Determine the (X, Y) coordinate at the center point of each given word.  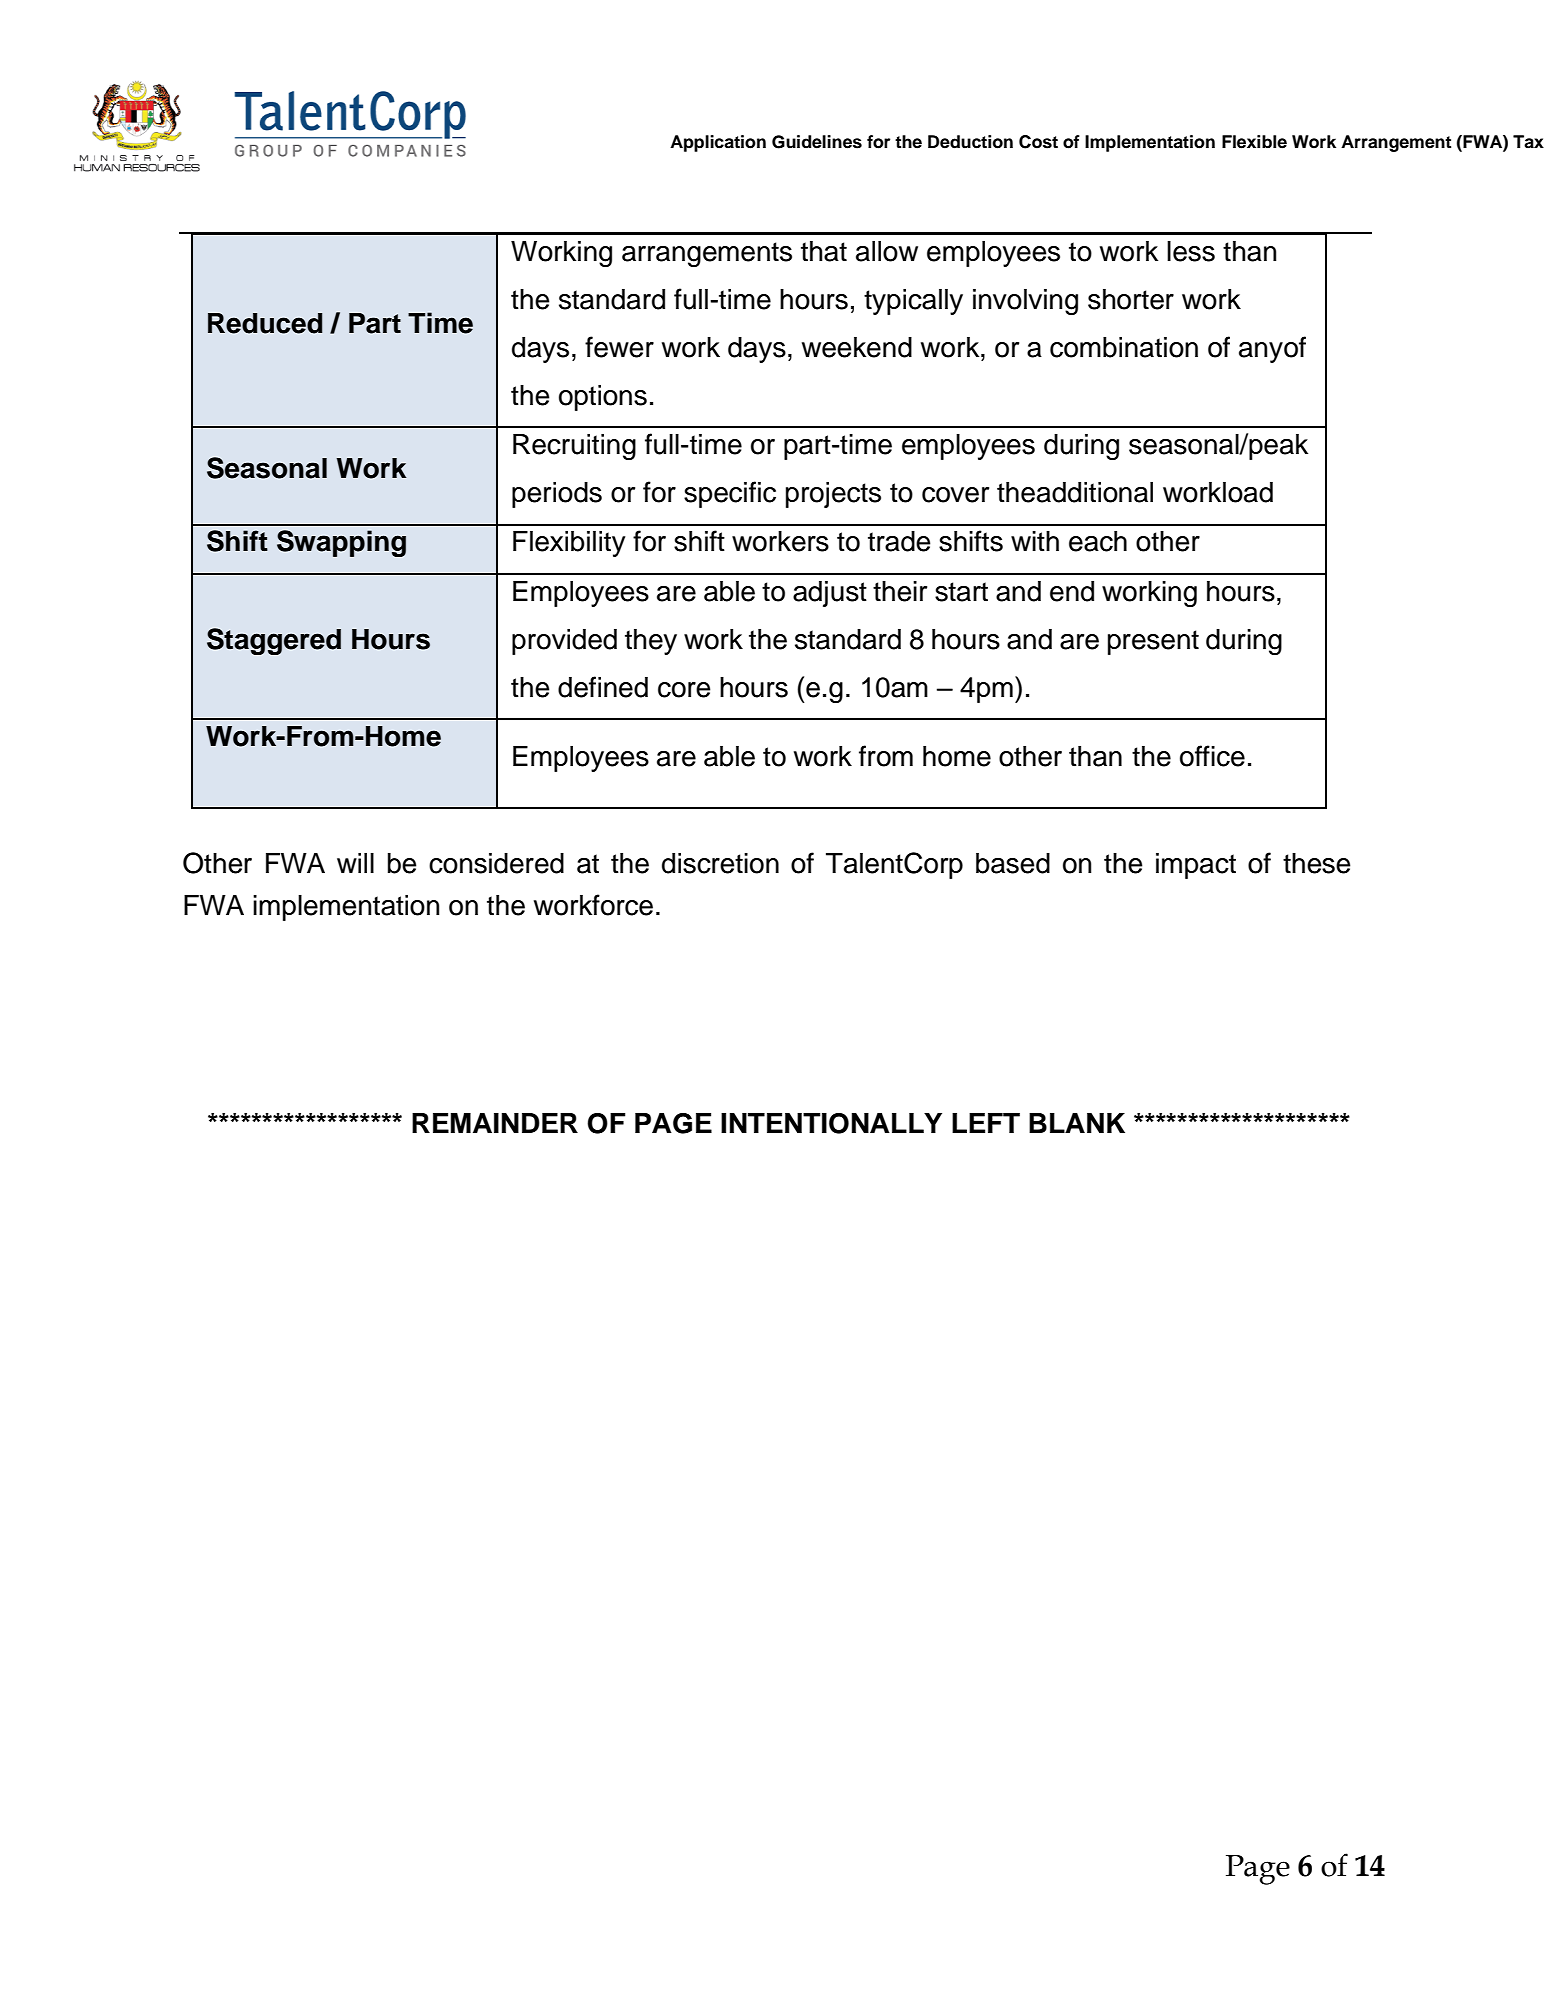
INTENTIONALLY (831, 1123)
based (1013, 863)
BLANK (1077, 1123)
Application (718, 143)
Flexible (1254, 142)
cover (955, 495)
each (1098, 541)
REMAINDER (495, 1123)
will (355, 863)
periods (557, 495)
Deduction (970, 142)
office (1212, 756)
